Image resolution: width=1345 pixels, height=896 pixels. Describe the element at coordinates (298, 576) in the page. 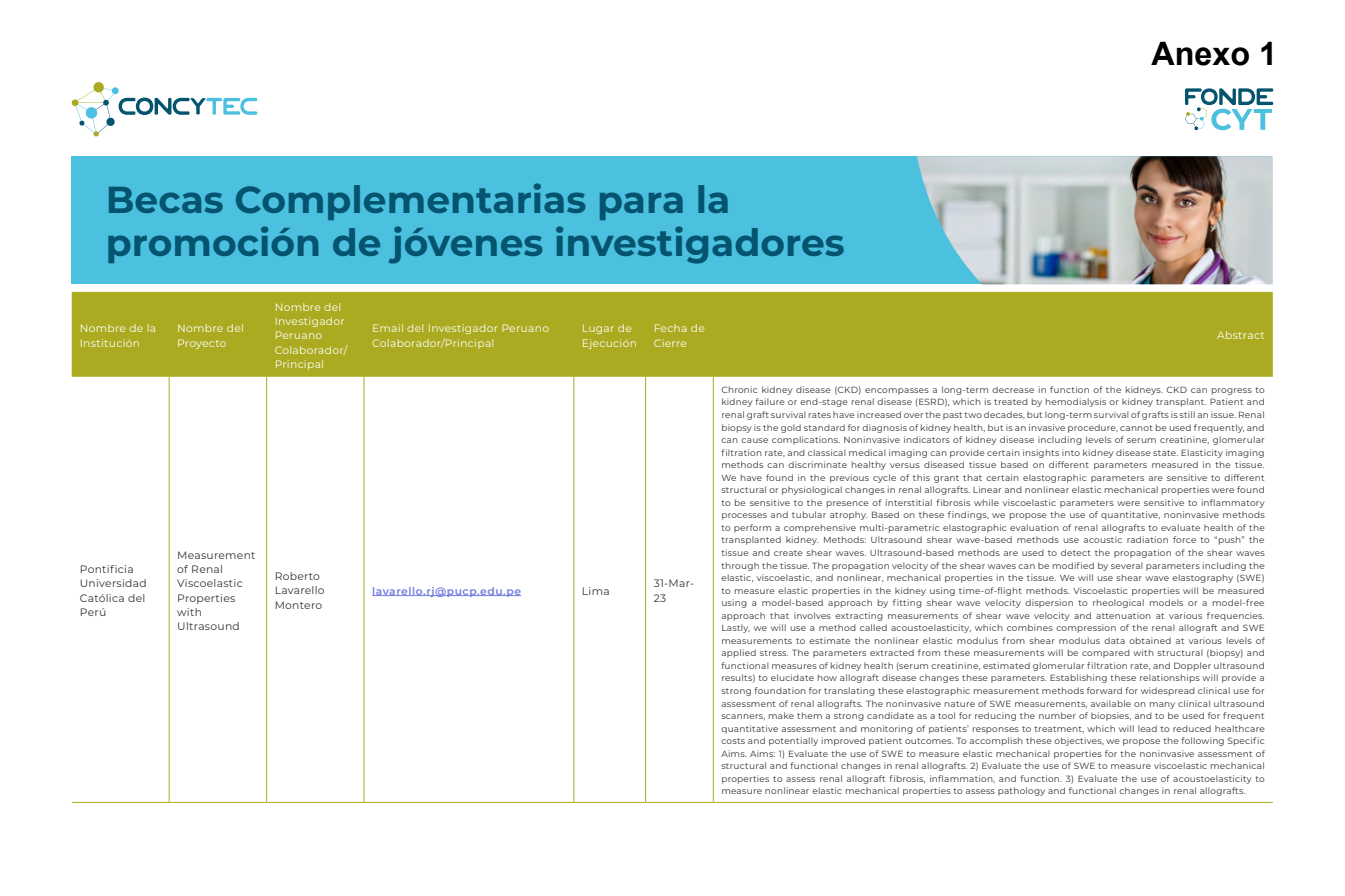

I see `Roberto` at that location.
